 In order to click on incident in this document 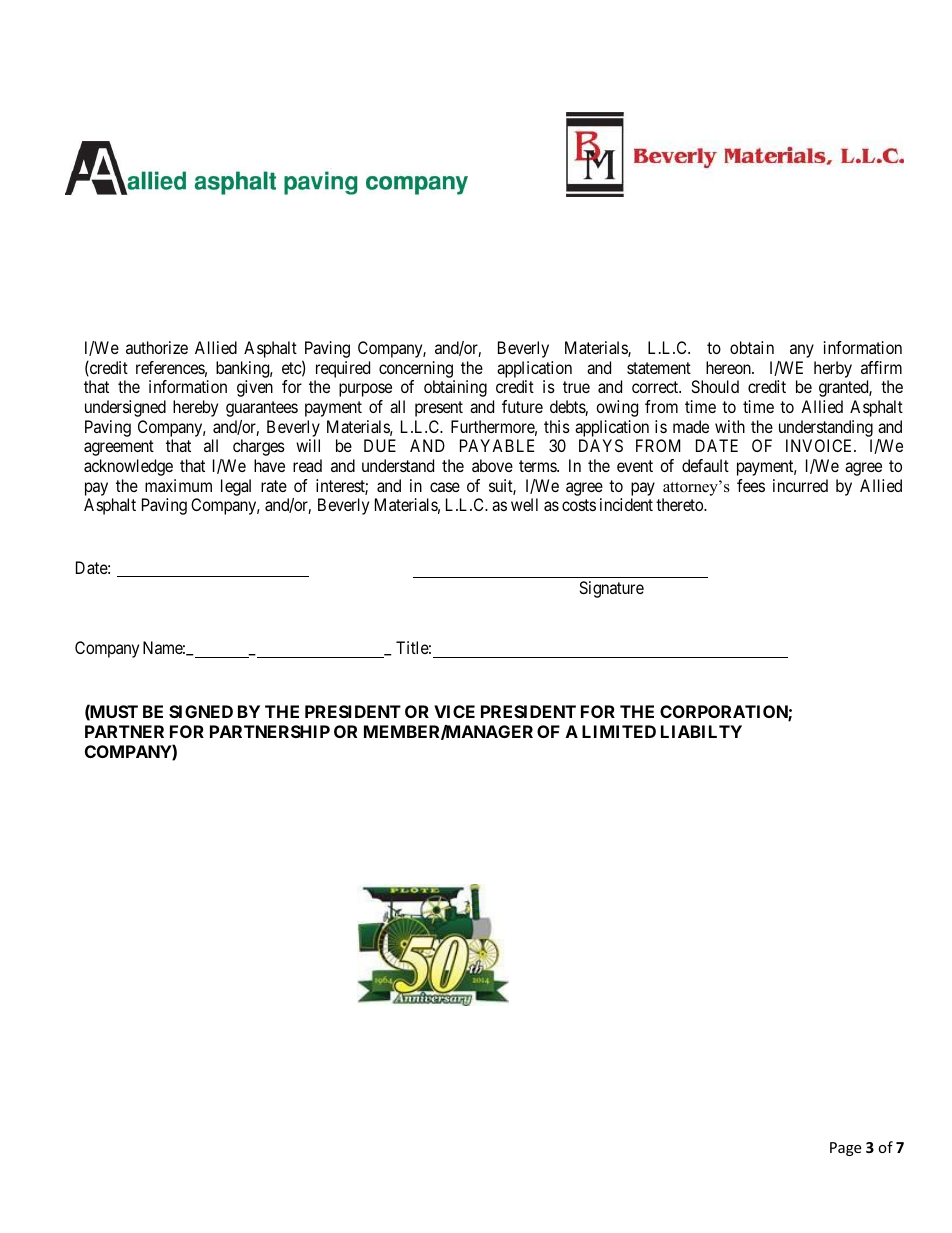, I will do `click(626, 504)`.
